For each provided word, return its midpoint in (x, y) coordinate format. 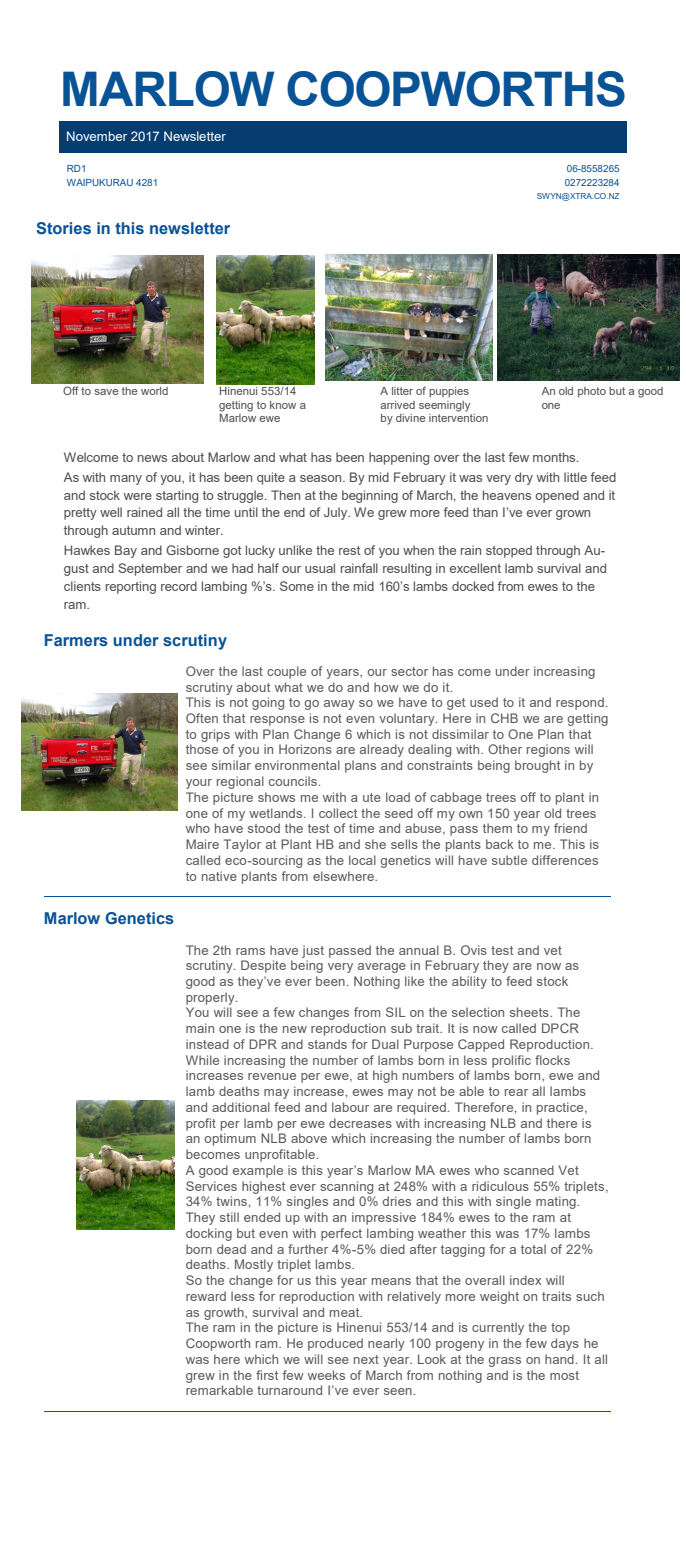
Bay (126, 551)
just (313, 951)
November (97, 136)
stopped (509, 551)
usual (320, 568)
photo (592, 392)
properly (211, 998)
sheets (530, 1012)
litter (402, 391)
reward (206, 1296)
